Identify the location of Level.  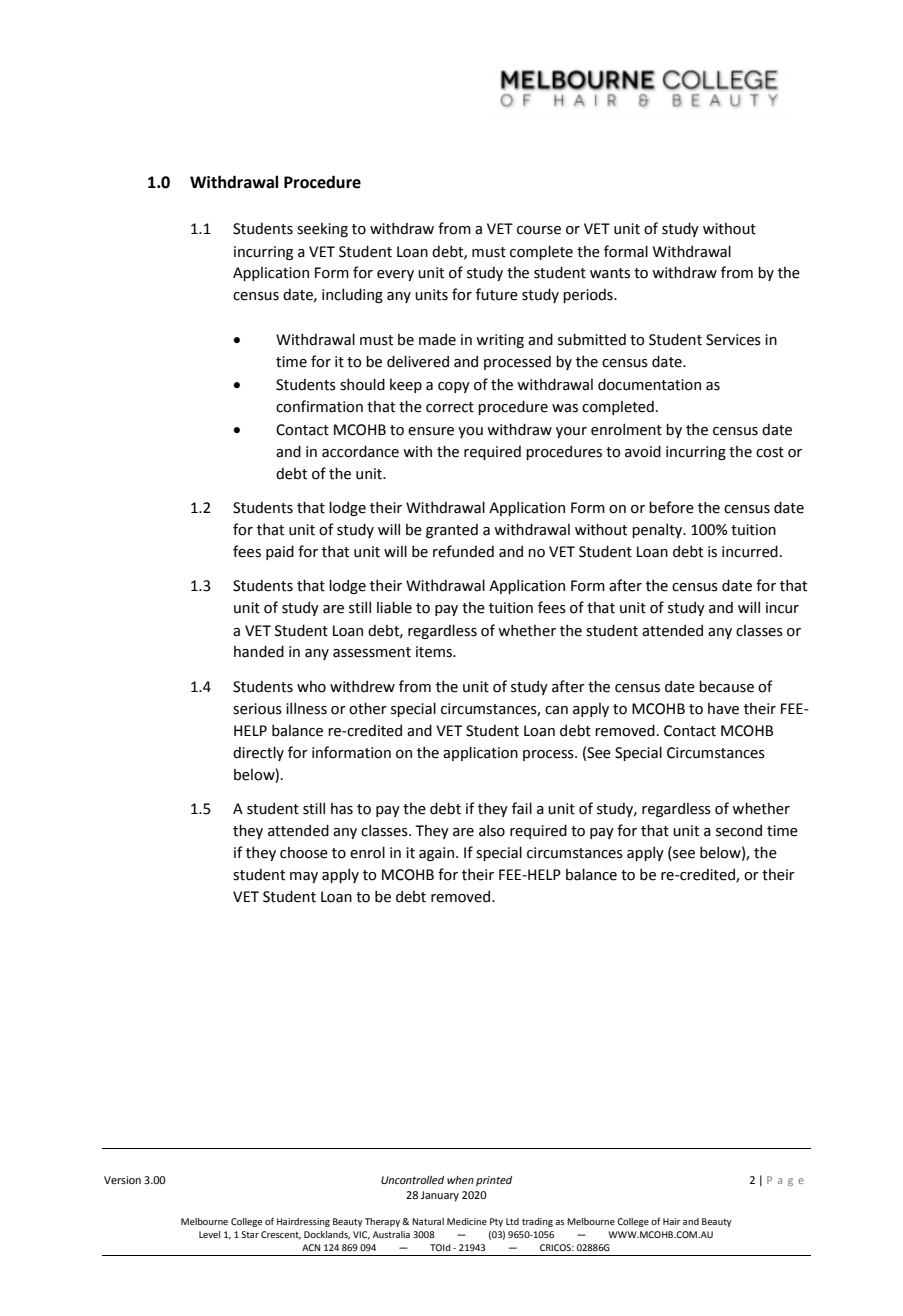
(209, 1234).
